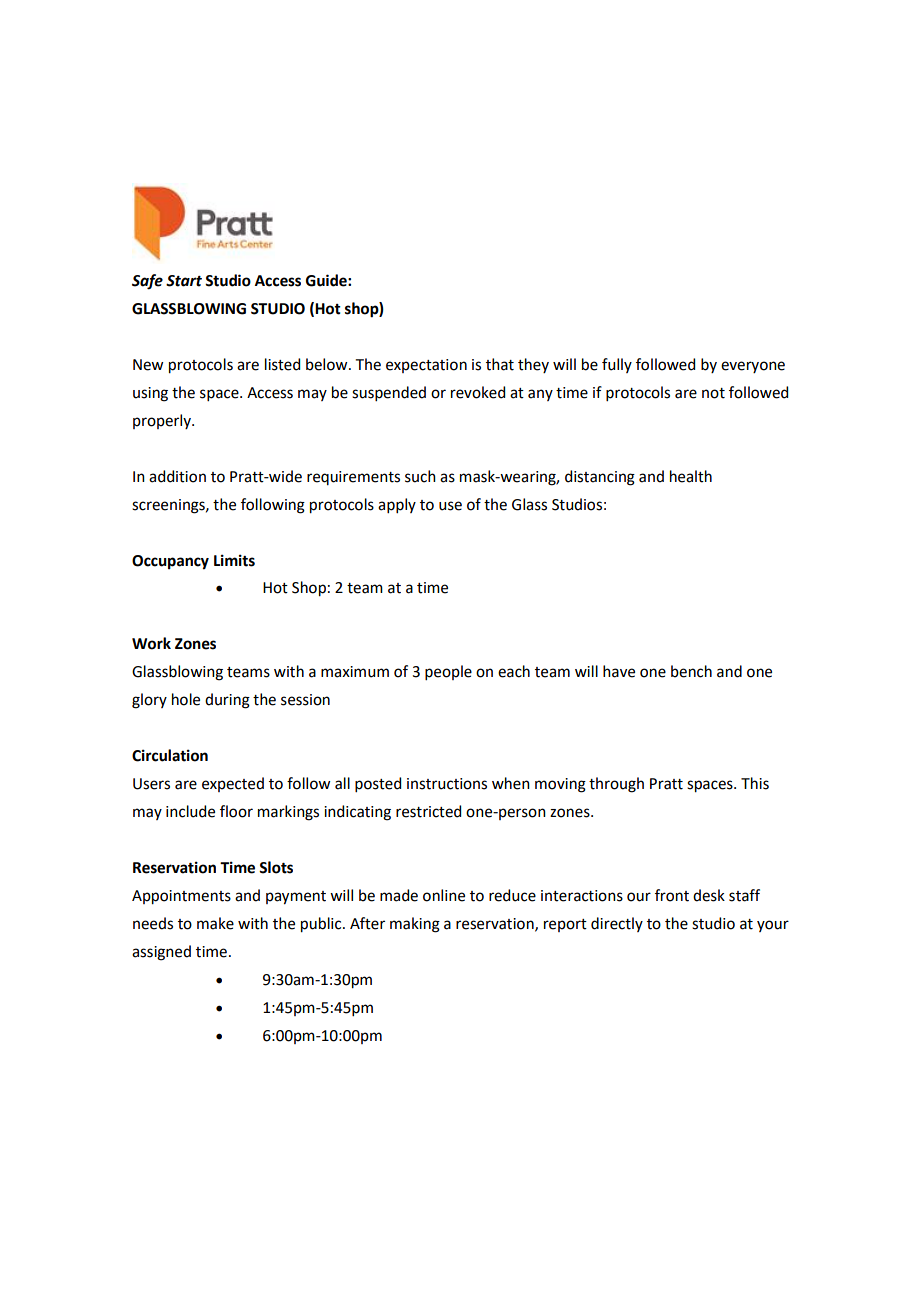 The height and width of the screenshot is (1308, 924). What do you see at coordinates (691, 476) in the screenshot?
I see `health` at bounding box center [691, 476].
